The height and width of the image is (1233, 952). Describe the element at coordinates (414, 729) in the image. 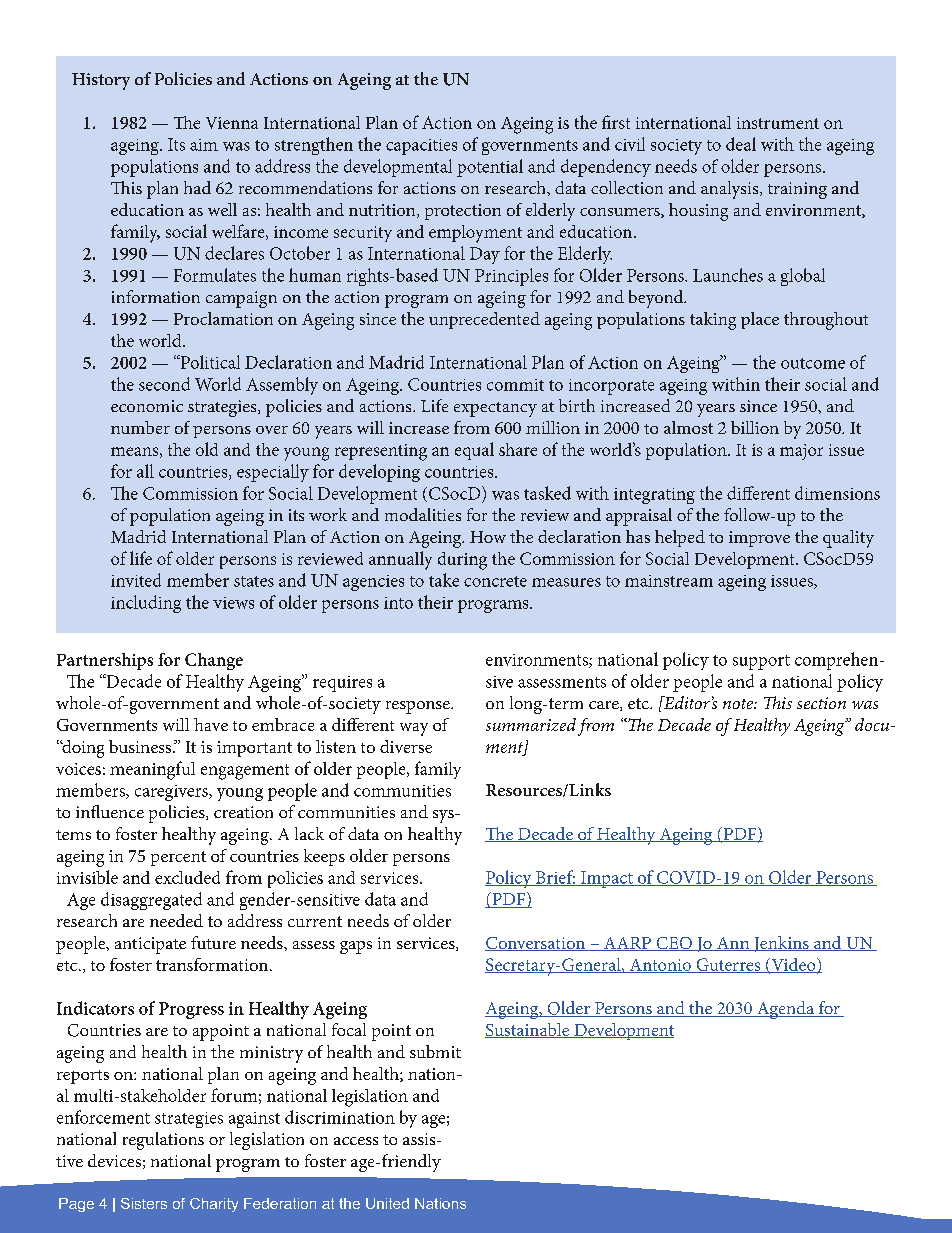

I see `way` at that location.
